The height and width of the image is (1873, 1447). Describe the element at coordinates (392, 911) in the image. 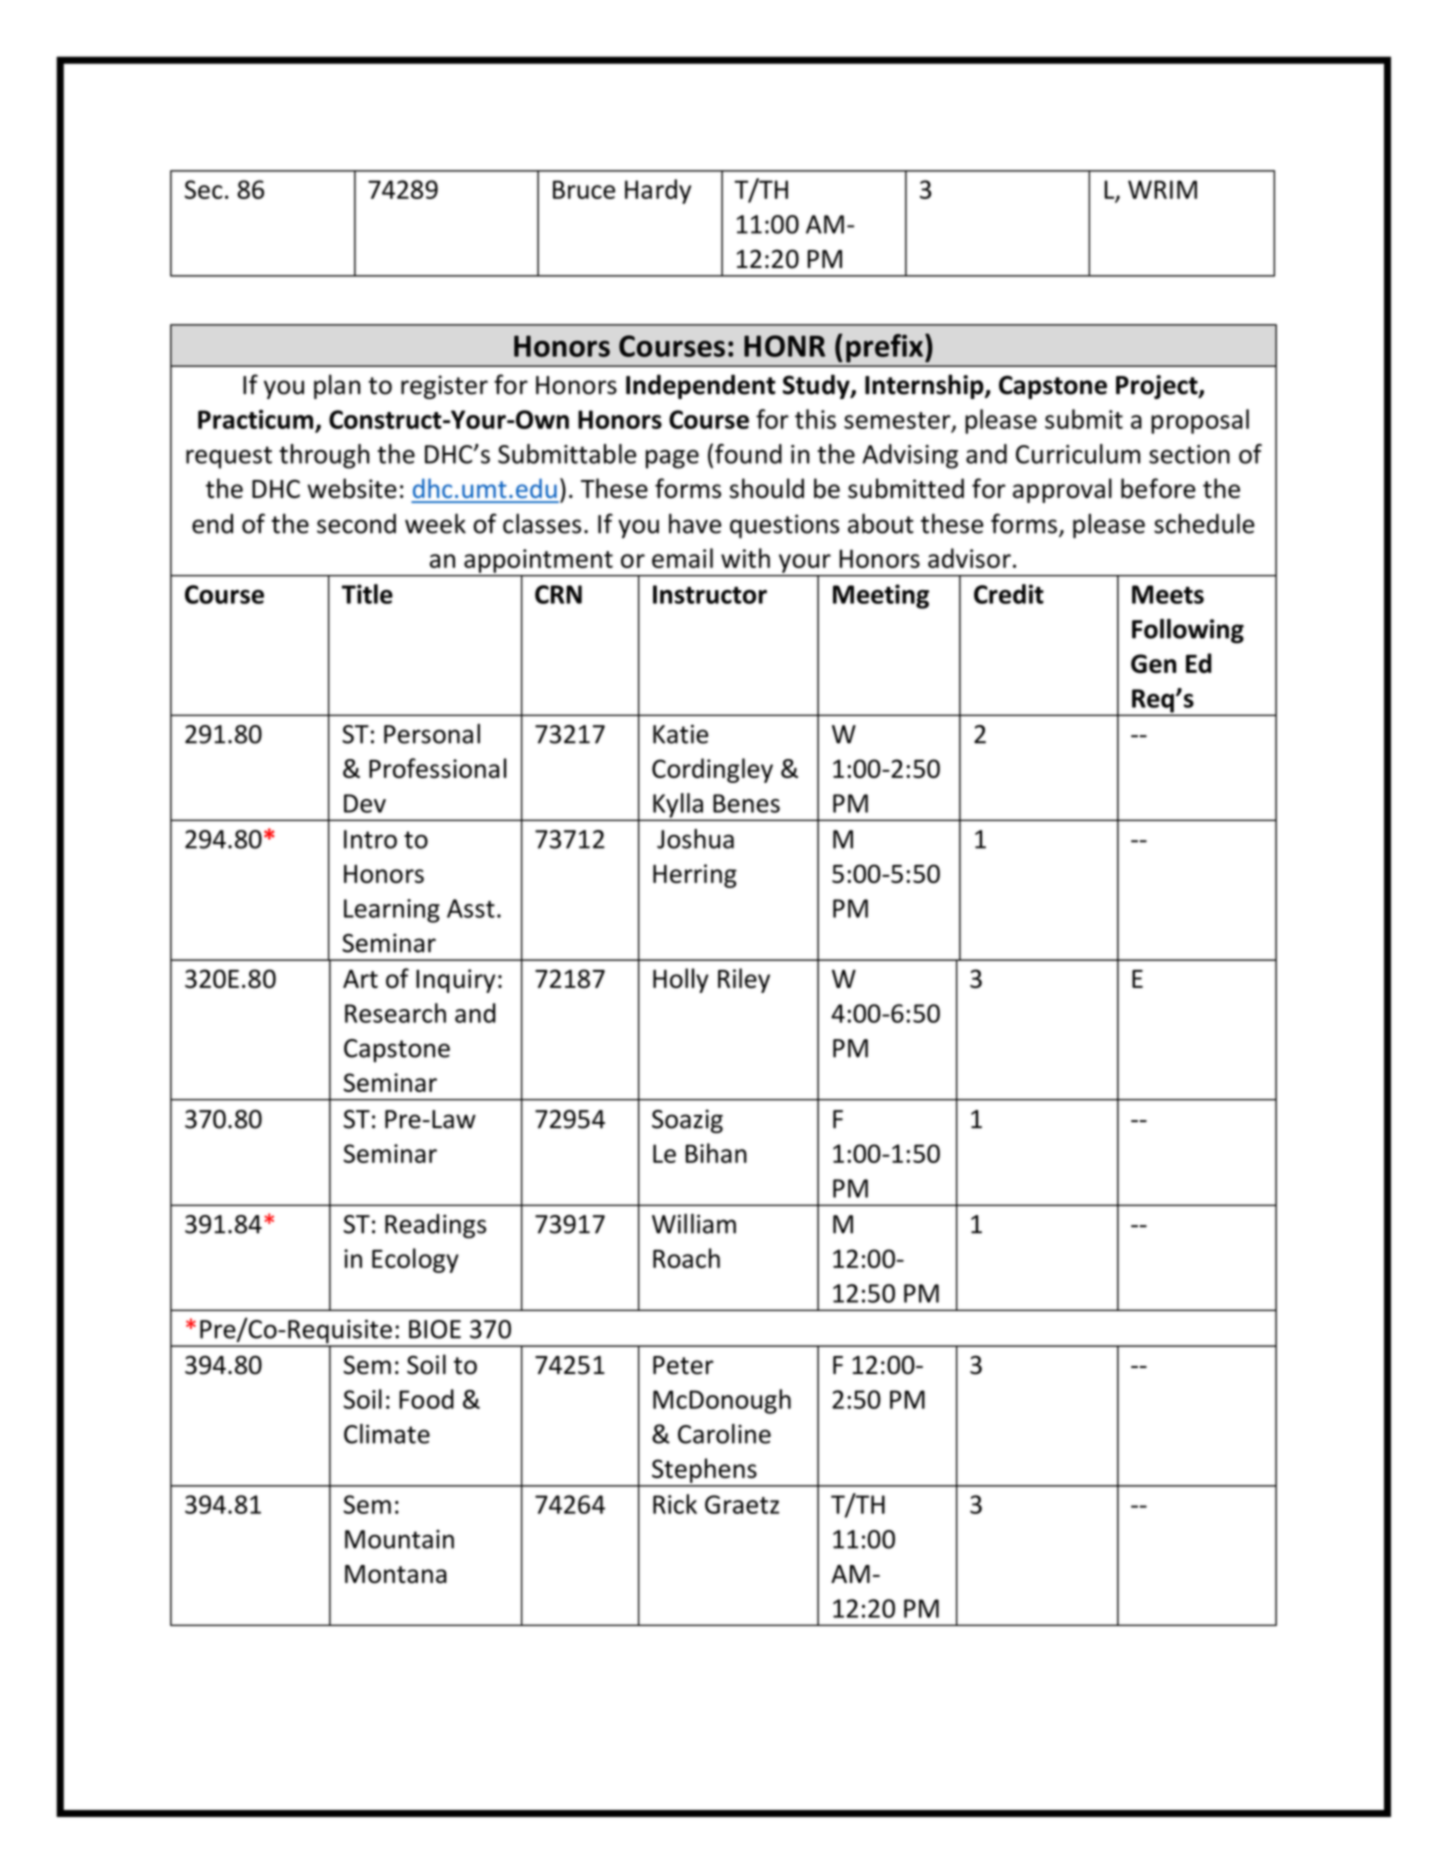

I see `Learning` at that location.
